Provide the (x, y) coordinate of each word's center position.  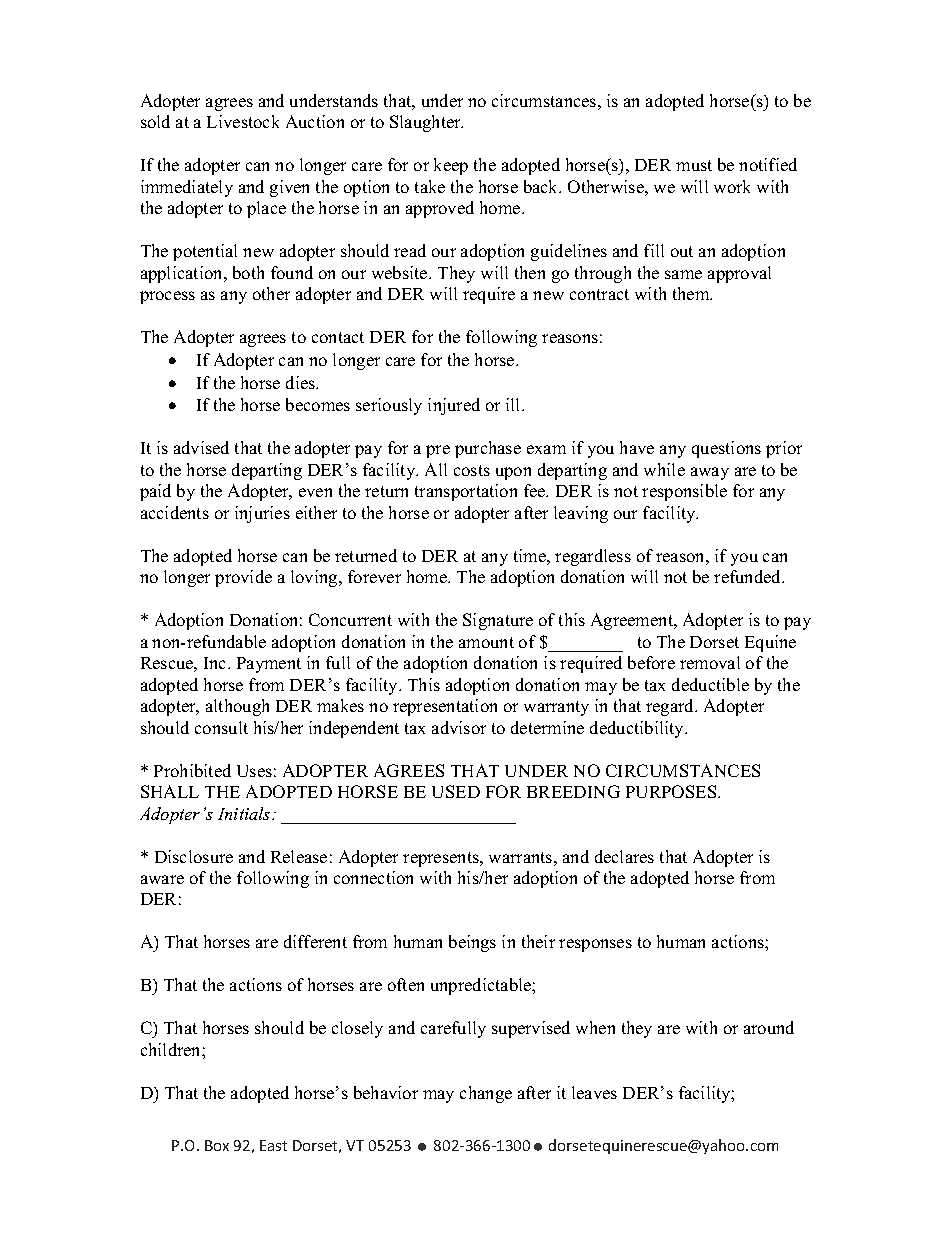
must (694, 165)
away (710, 473)
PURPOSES (672, 791)
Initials (245, 813)
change (486, 1094)
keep (451, 166)
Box (217, 1145)
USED (456, 791)
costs (472, 470)
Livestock (243, 121)
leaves (594, 1092)
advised (201, 447)
